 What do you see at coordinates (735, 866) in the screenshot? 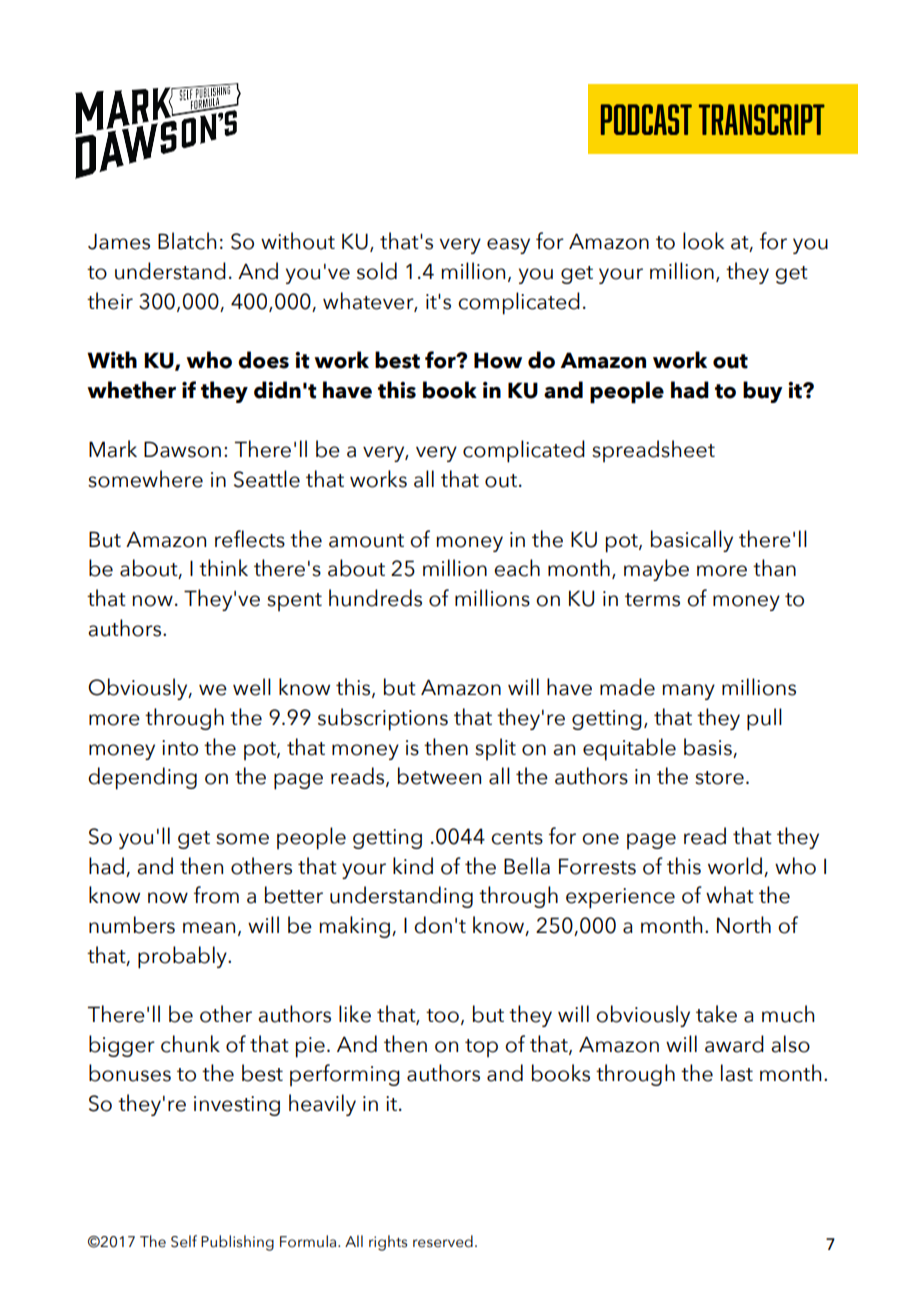
I see `world` at bounding box center [735, 866].
